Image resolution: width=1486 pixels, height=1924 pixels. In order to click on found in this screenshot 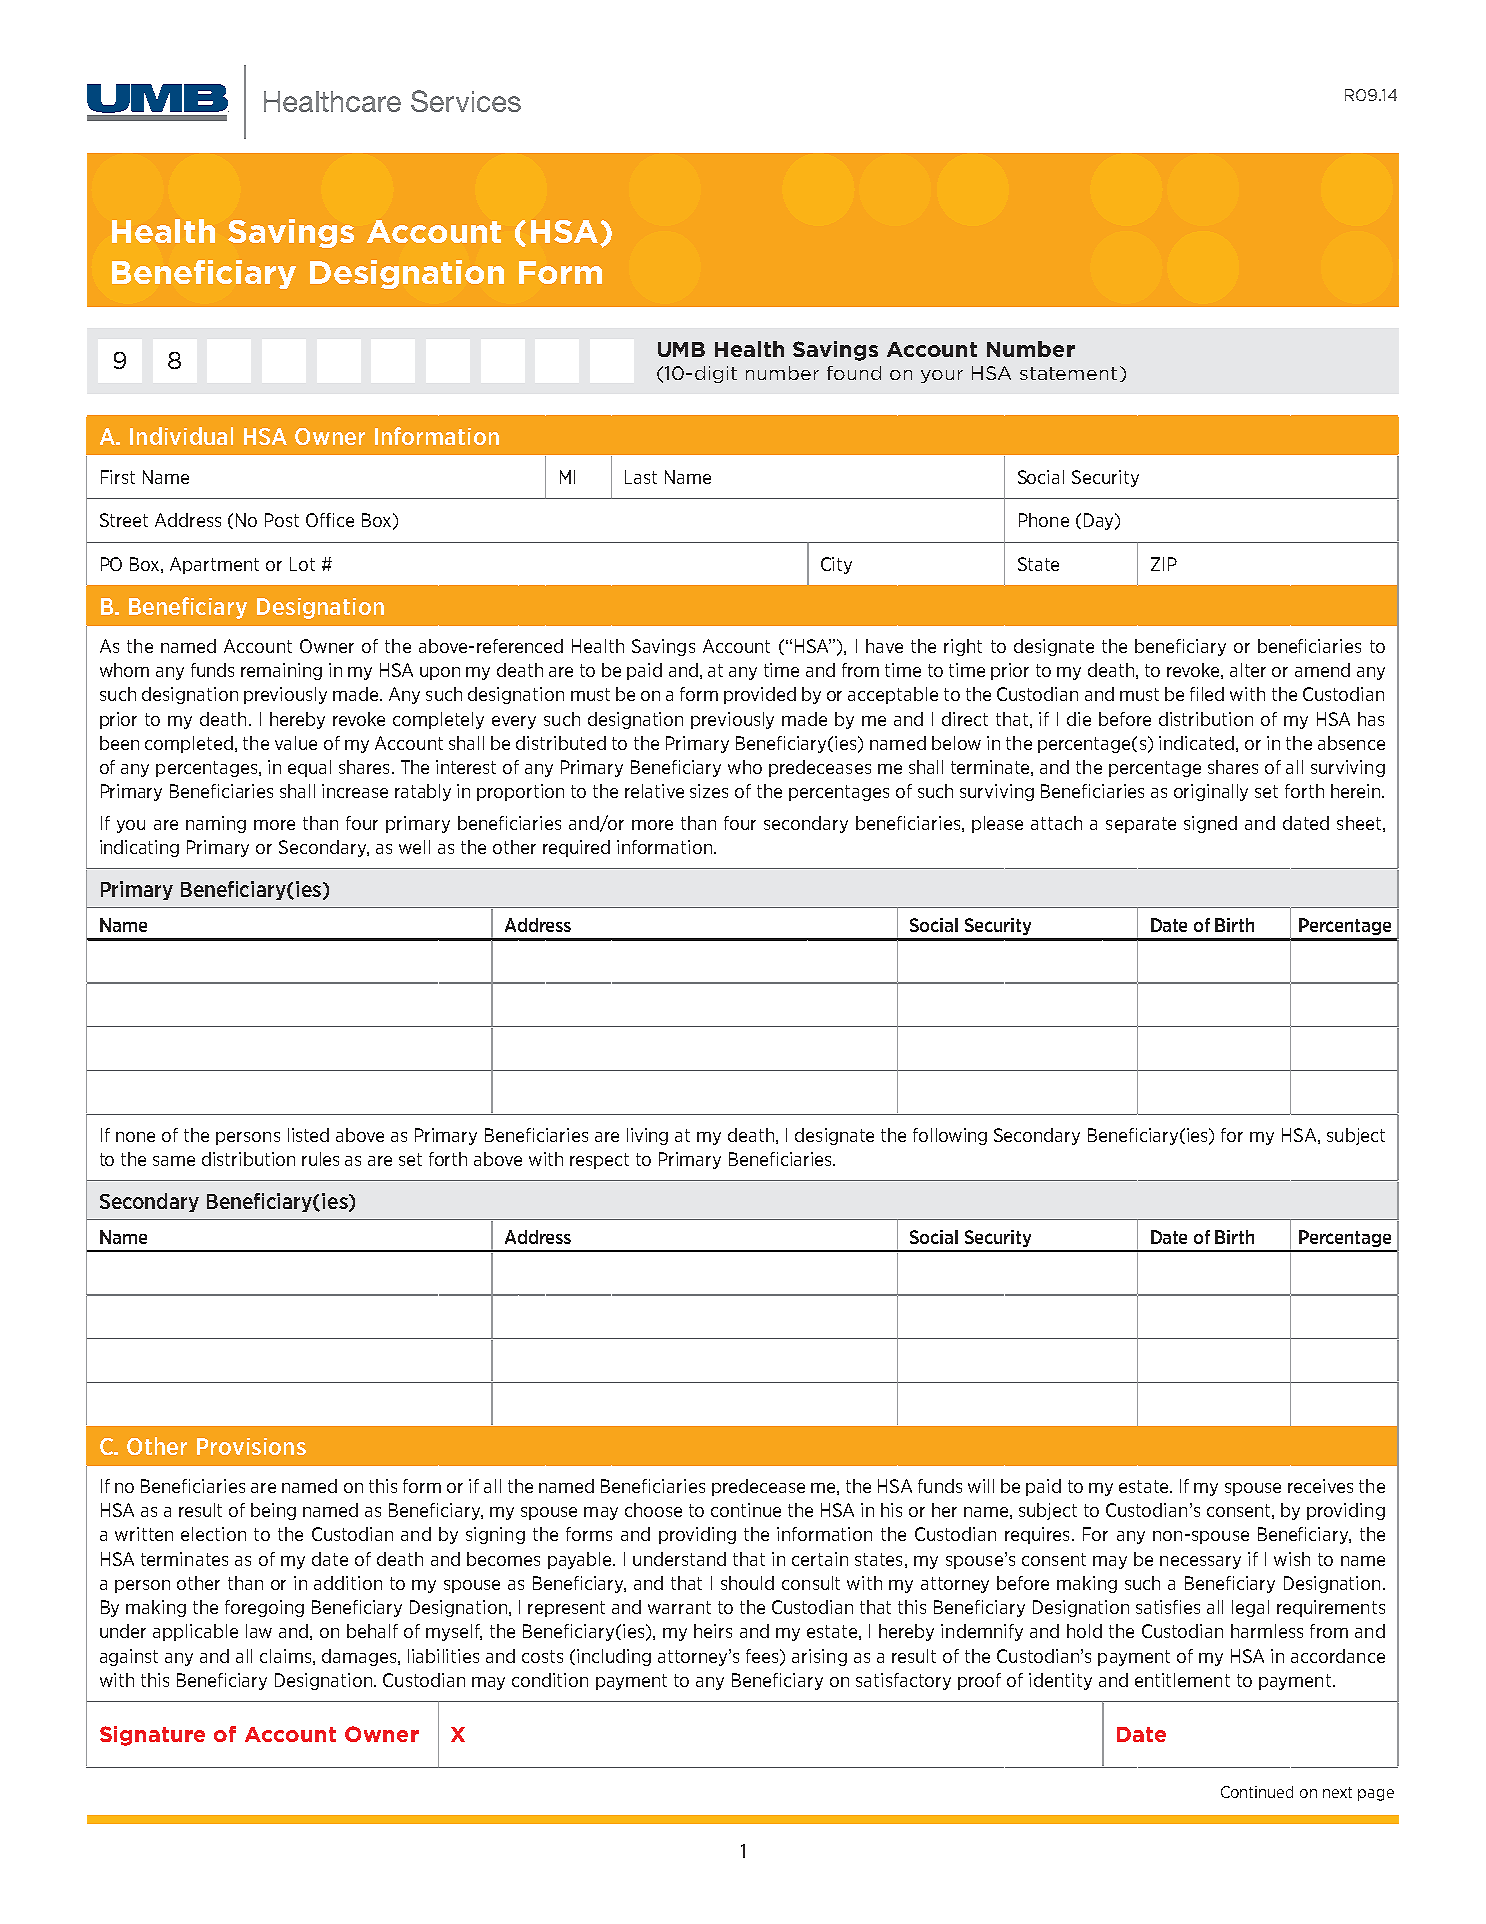, I will do `click(854, 373)`.
